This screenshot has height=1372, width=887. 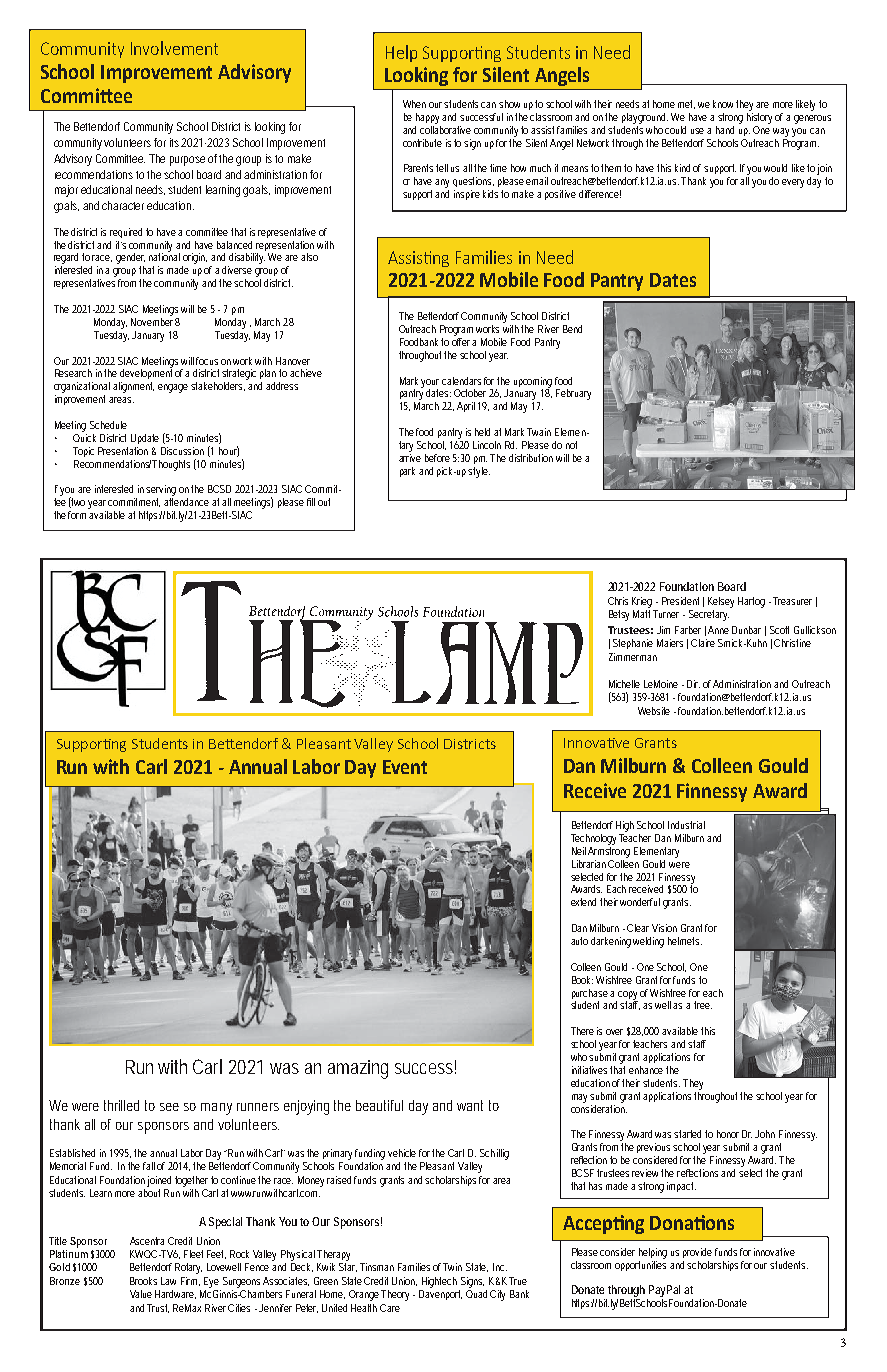 What do you see at coordinates (414, 104) in the screenshot?
I see `When` at bounding box center [414, 104].
